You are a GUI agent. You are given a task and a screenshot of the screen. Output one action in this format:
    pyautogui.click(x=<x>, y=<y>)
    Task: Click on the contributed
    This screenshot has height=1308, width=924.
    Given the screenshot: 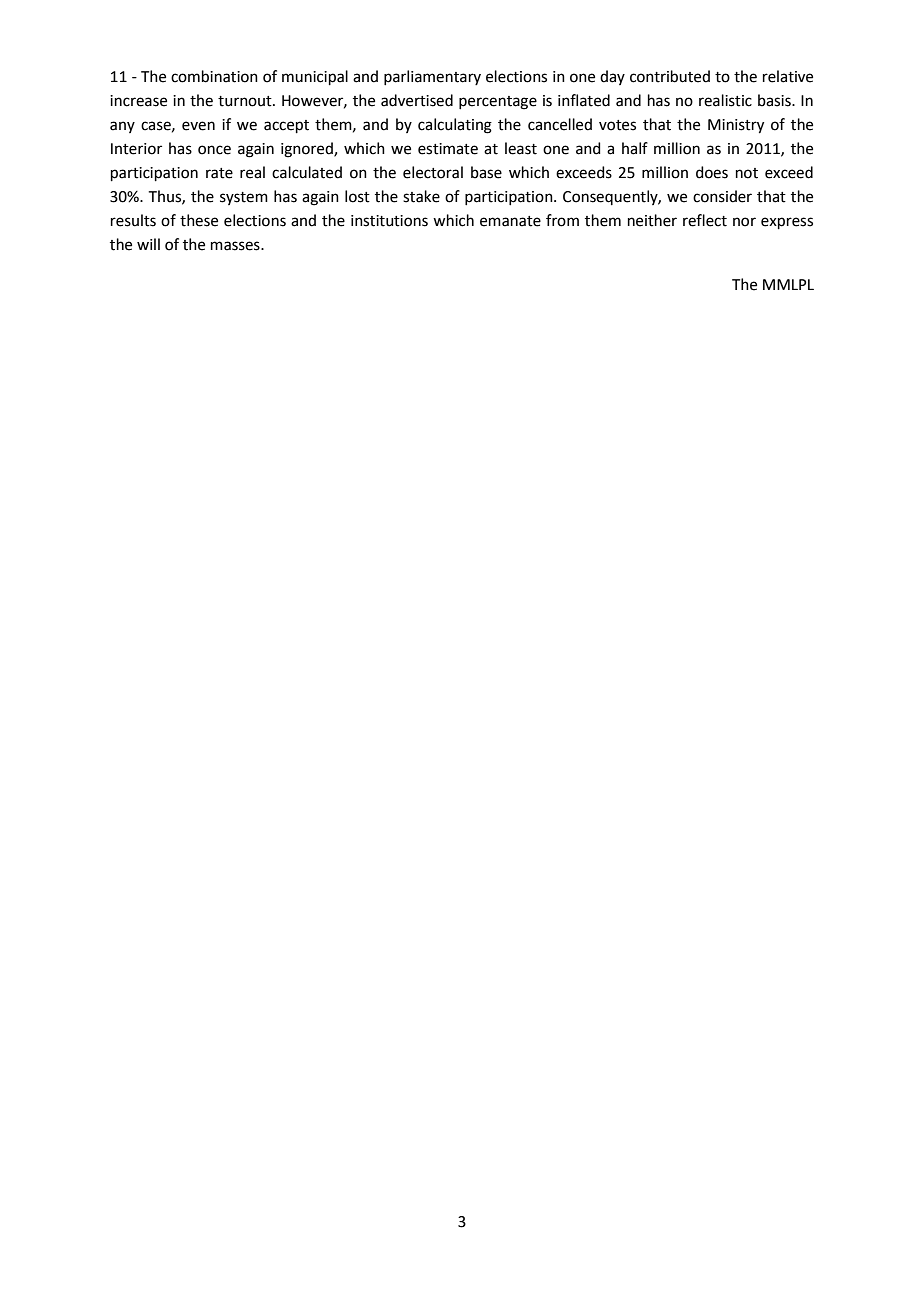 What is the action you would take?
    pyautogui.click(x=670, y=76)
